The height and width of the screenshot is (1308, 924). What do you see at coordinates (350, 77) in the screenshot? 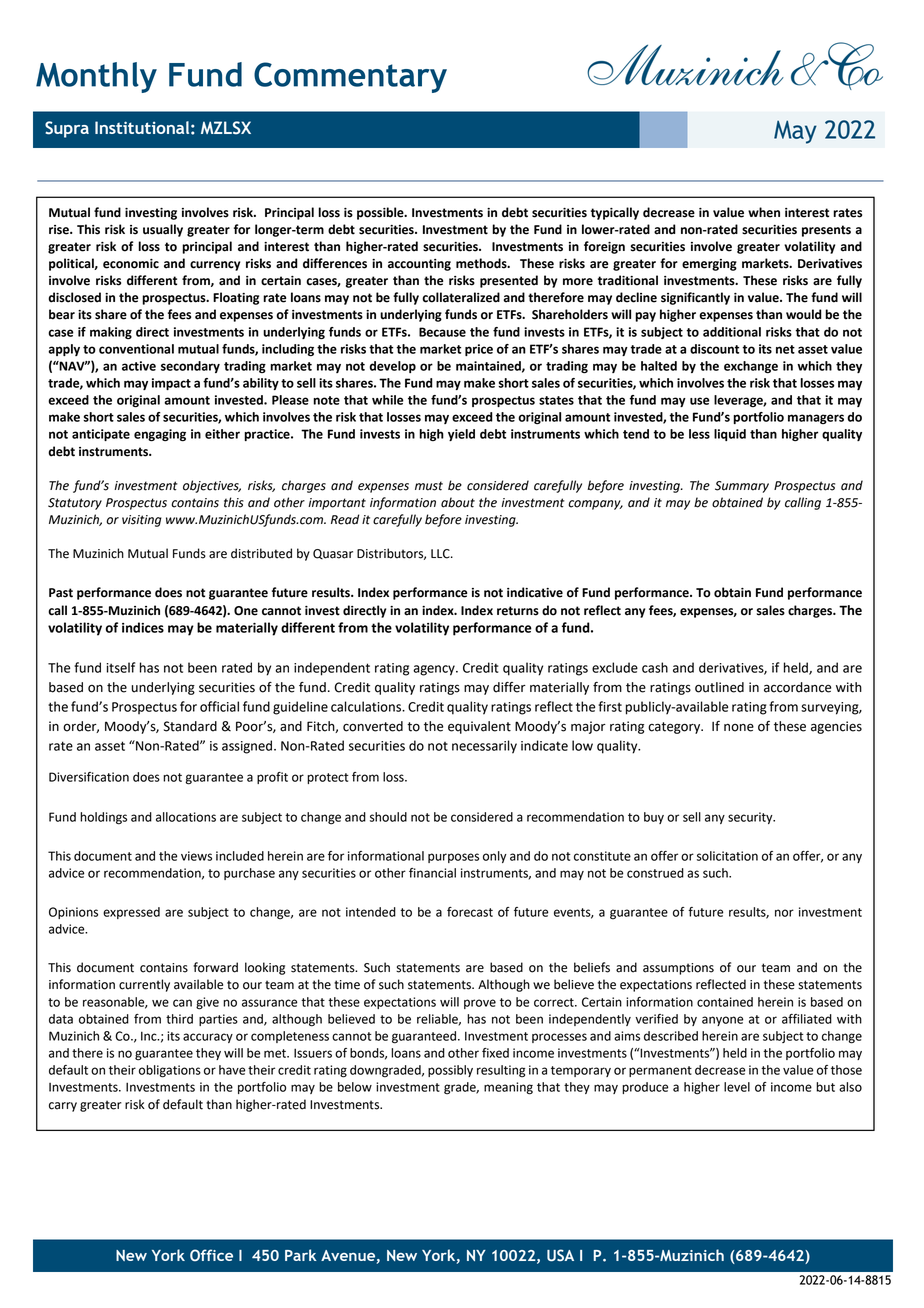
I see `Commentary` at bounding box center [350, 77].
